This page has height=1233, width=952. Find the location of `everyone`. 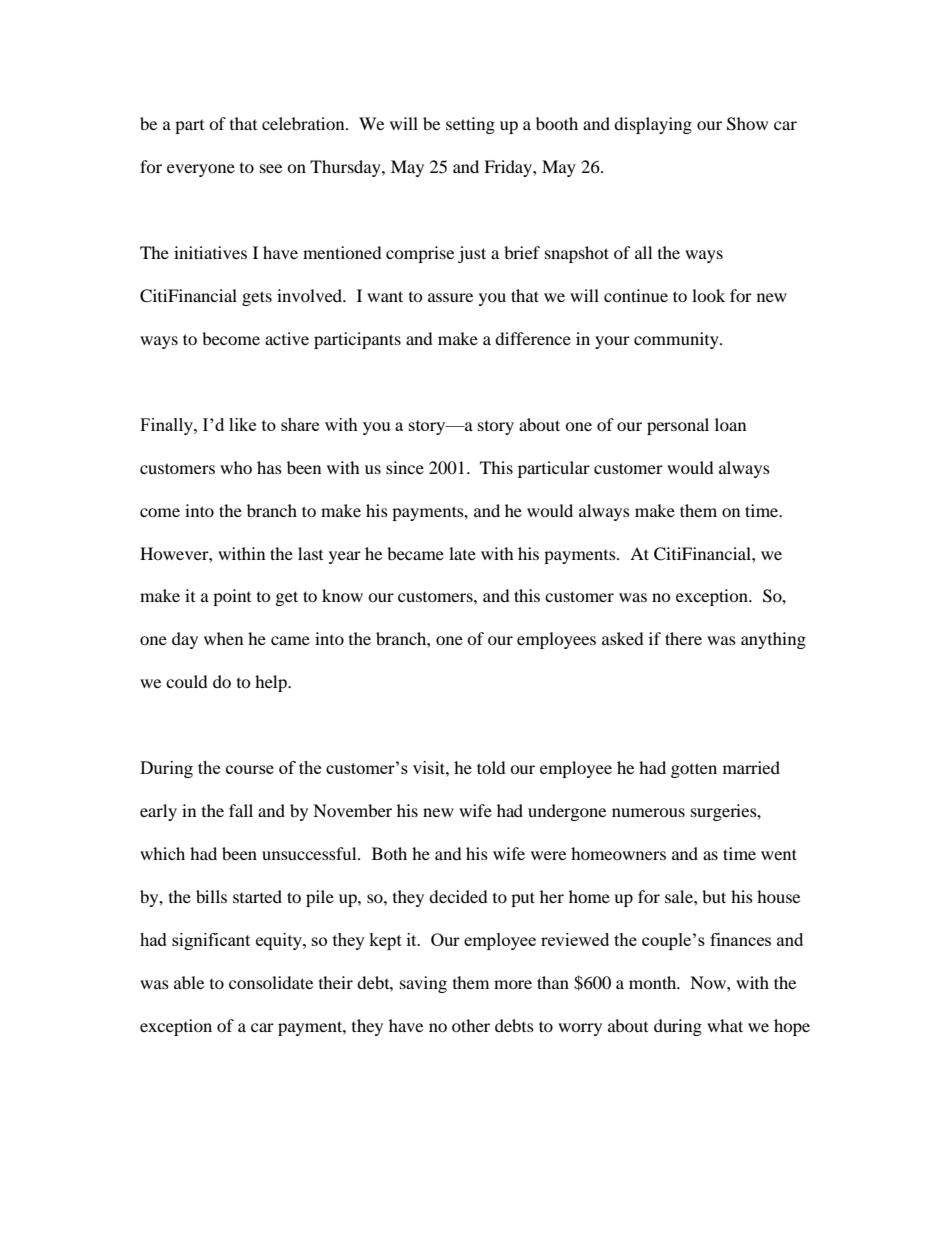

everyone is located at coordinates (201, 170).
